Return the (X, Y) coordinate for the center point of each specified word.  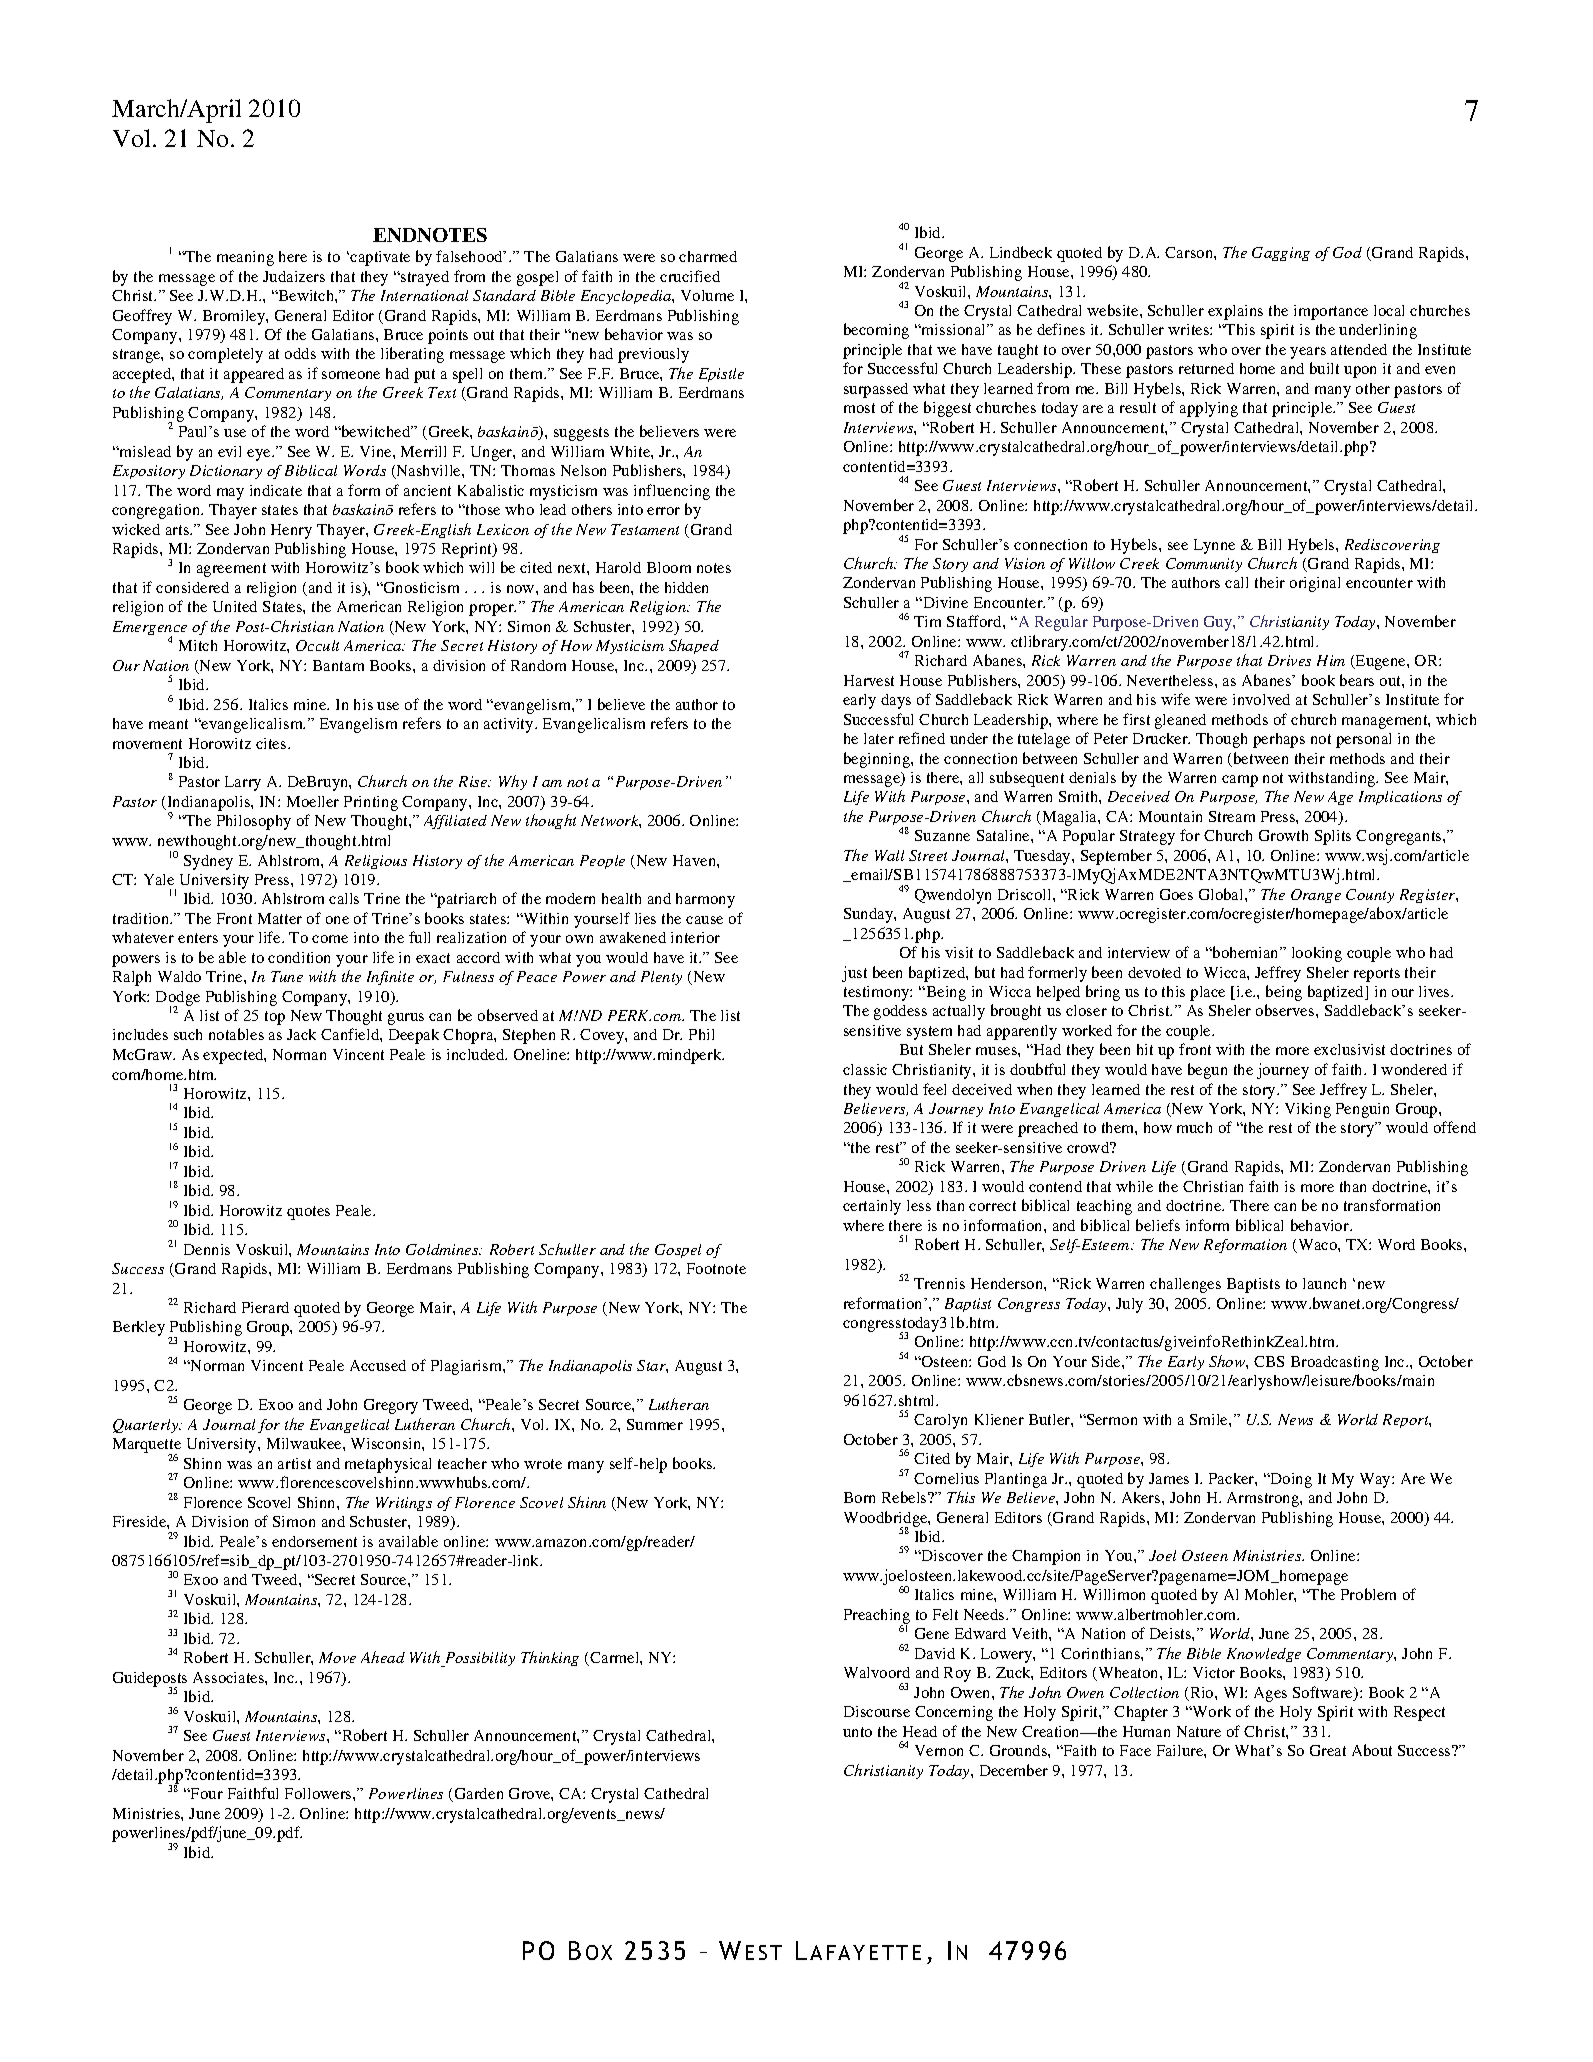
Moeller (313, 801)
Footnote (716, 1268)
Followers (319, 1793)
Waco (1317, 1246)
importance (1331, 312)
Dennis (207, 1249)
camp (1240, 781)
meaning (245, 258)
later (879, 738)
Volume (707, 295)
